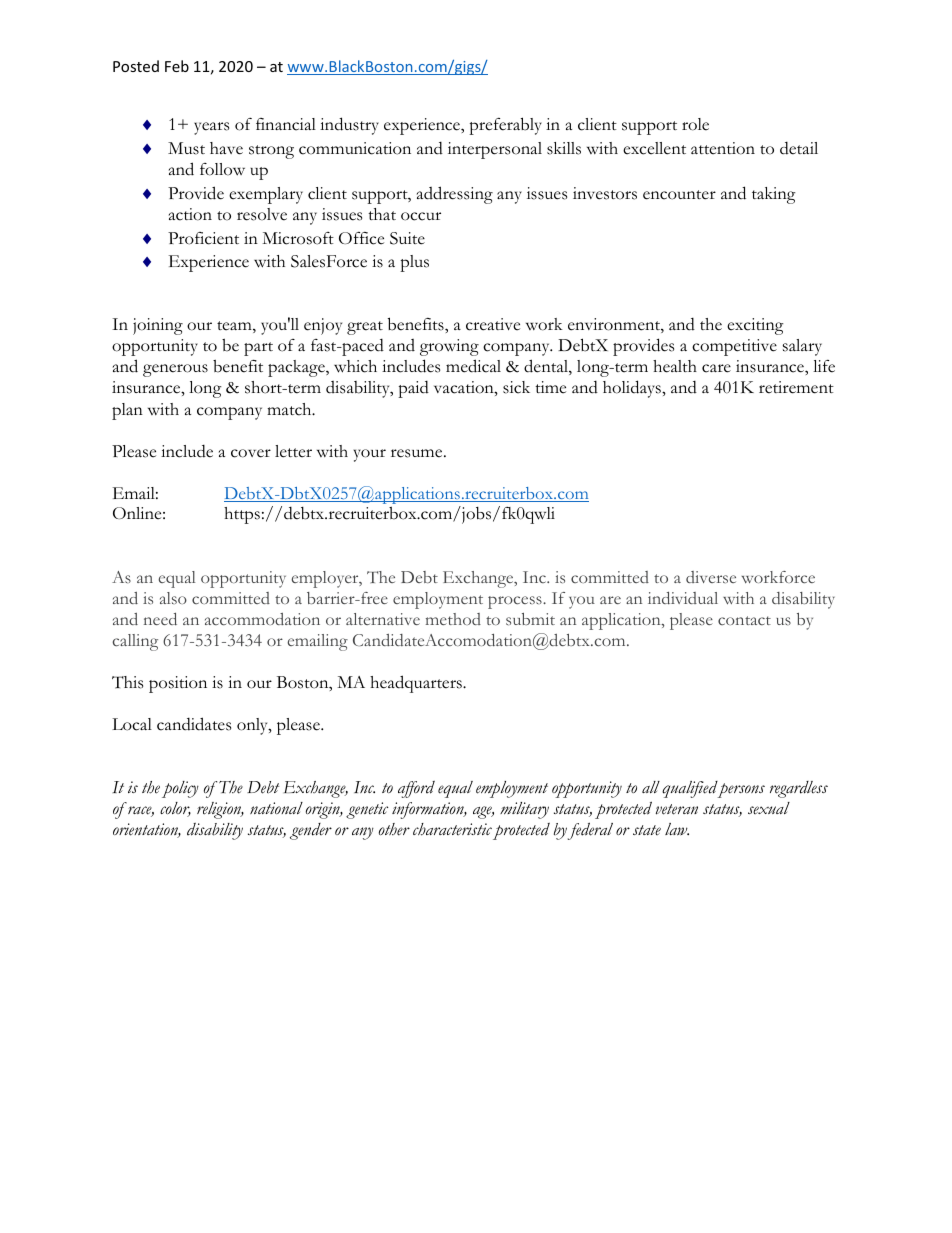 The image size is (952, 1233). I want to click on your, so click(370, 455).
